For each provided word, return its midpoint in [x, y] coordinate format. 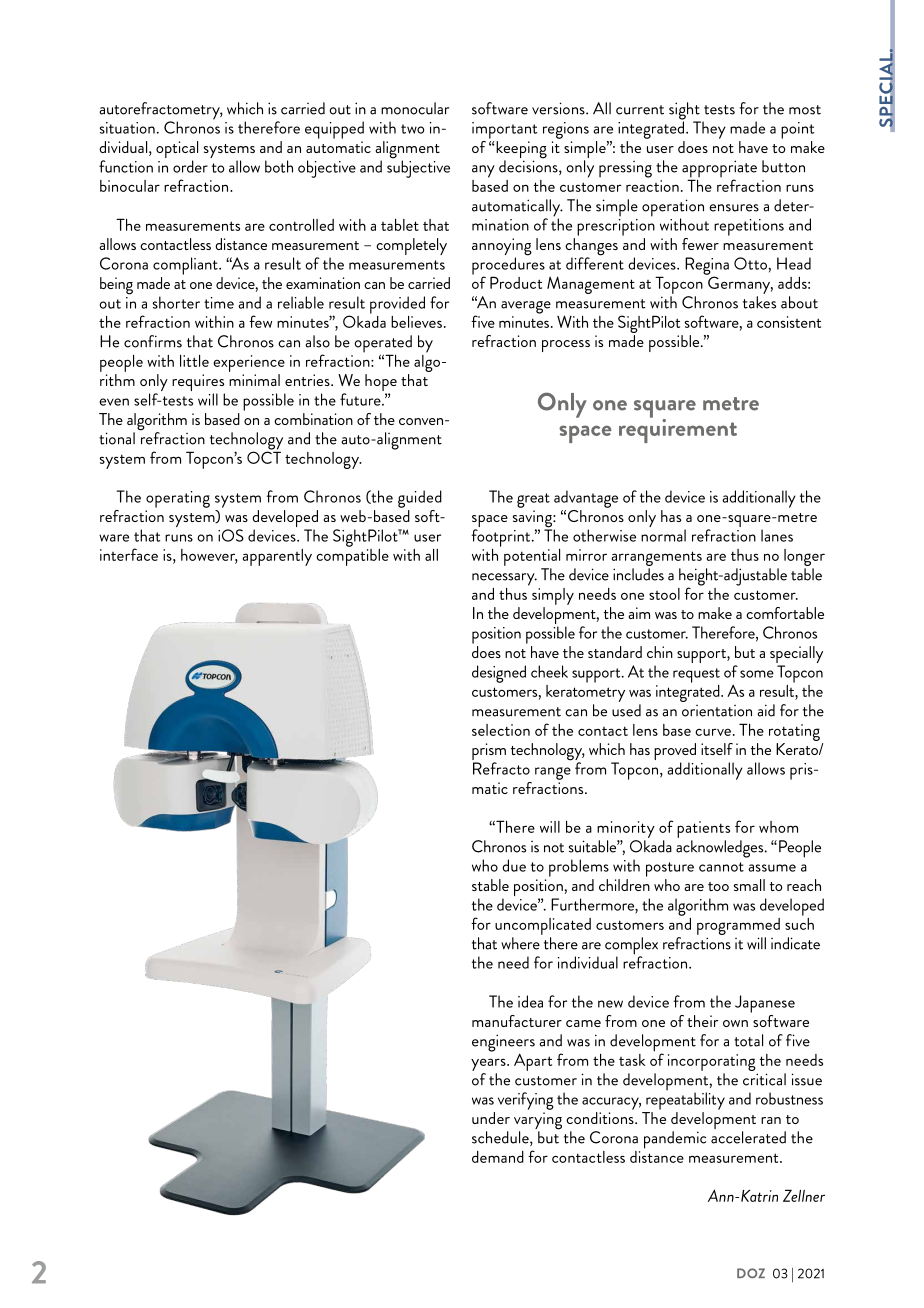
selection [501, 730]
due [514, 865]
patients [703, 829]
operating [178, 499]
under [491, 1118]
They [709, 130]
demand [498, 1157]
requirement [678, 429]
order [190, 166]
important [504, 130]
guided [420, 499]
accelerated [748, 1137]
